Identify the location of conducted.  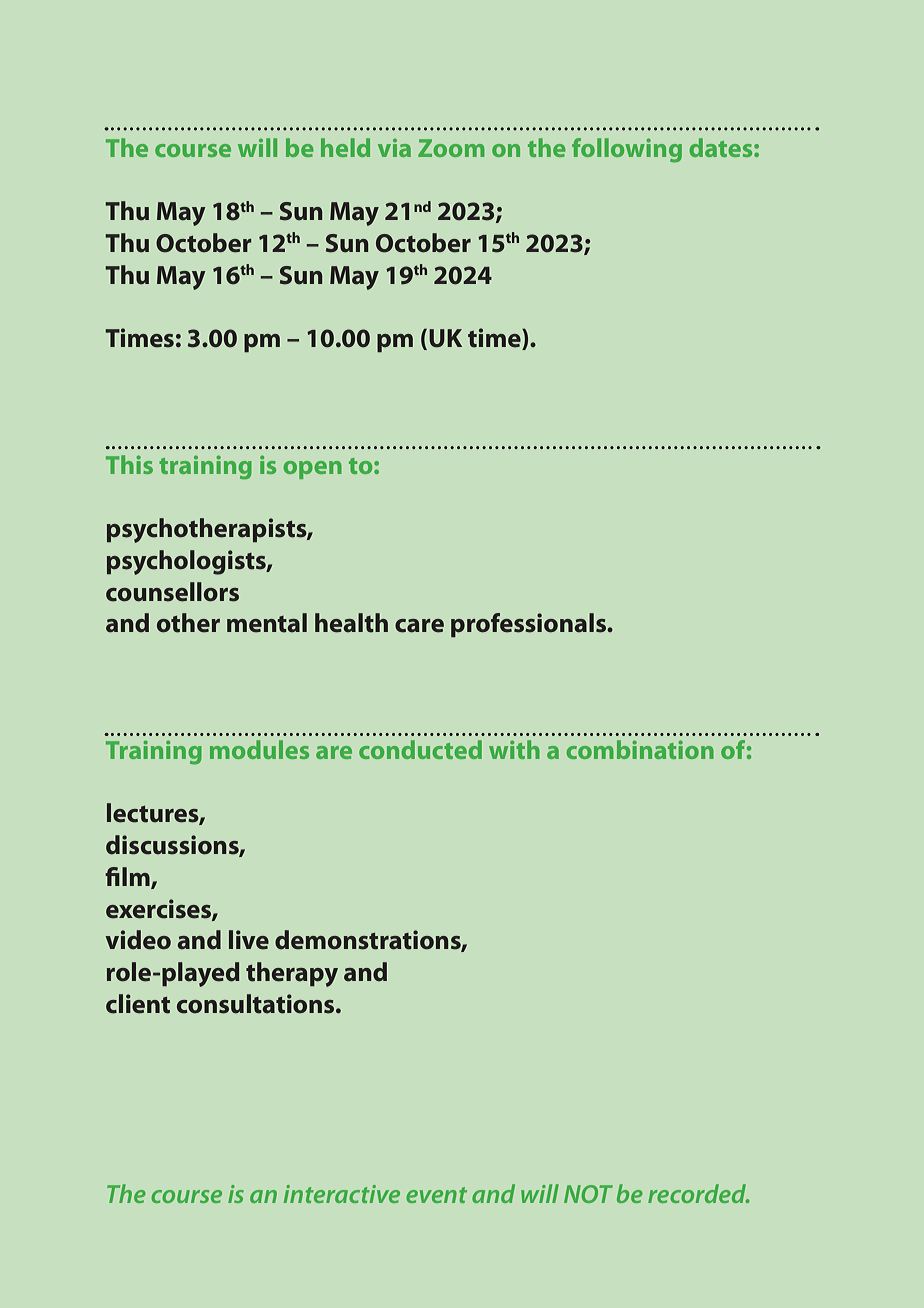
(420, 749).
